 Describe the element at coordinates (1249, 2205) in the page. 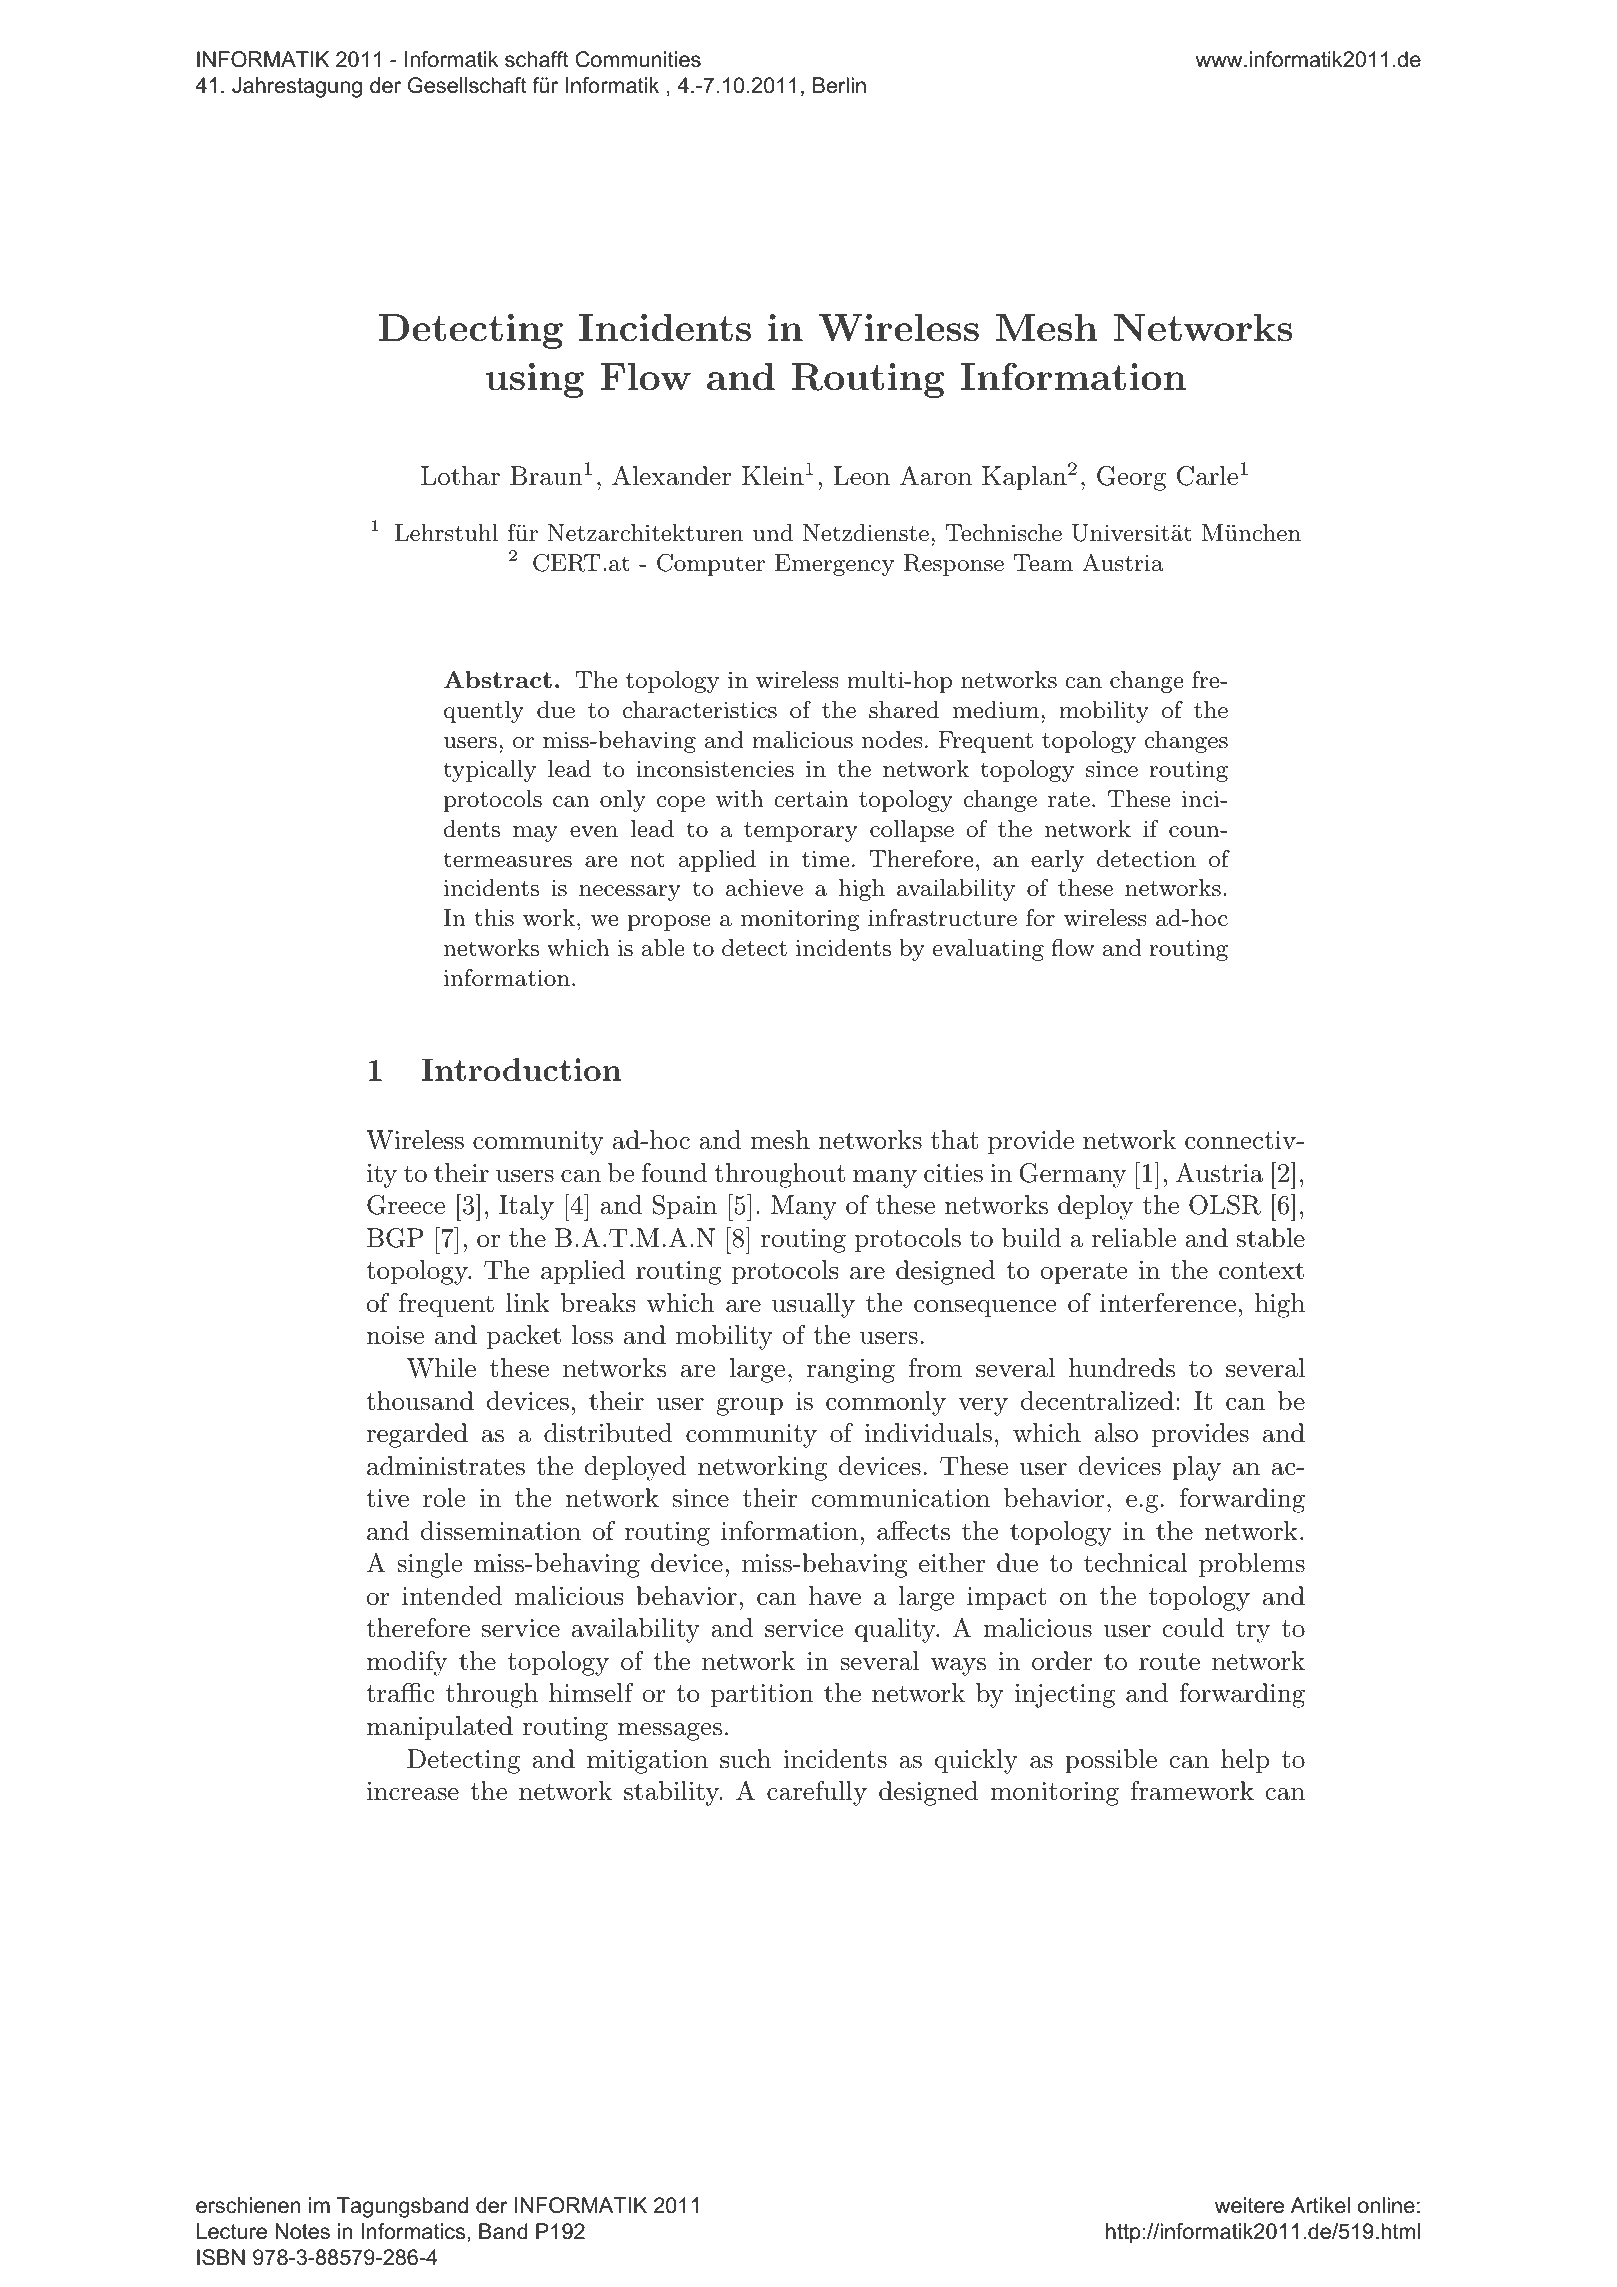

I see `weitere` at that location.
